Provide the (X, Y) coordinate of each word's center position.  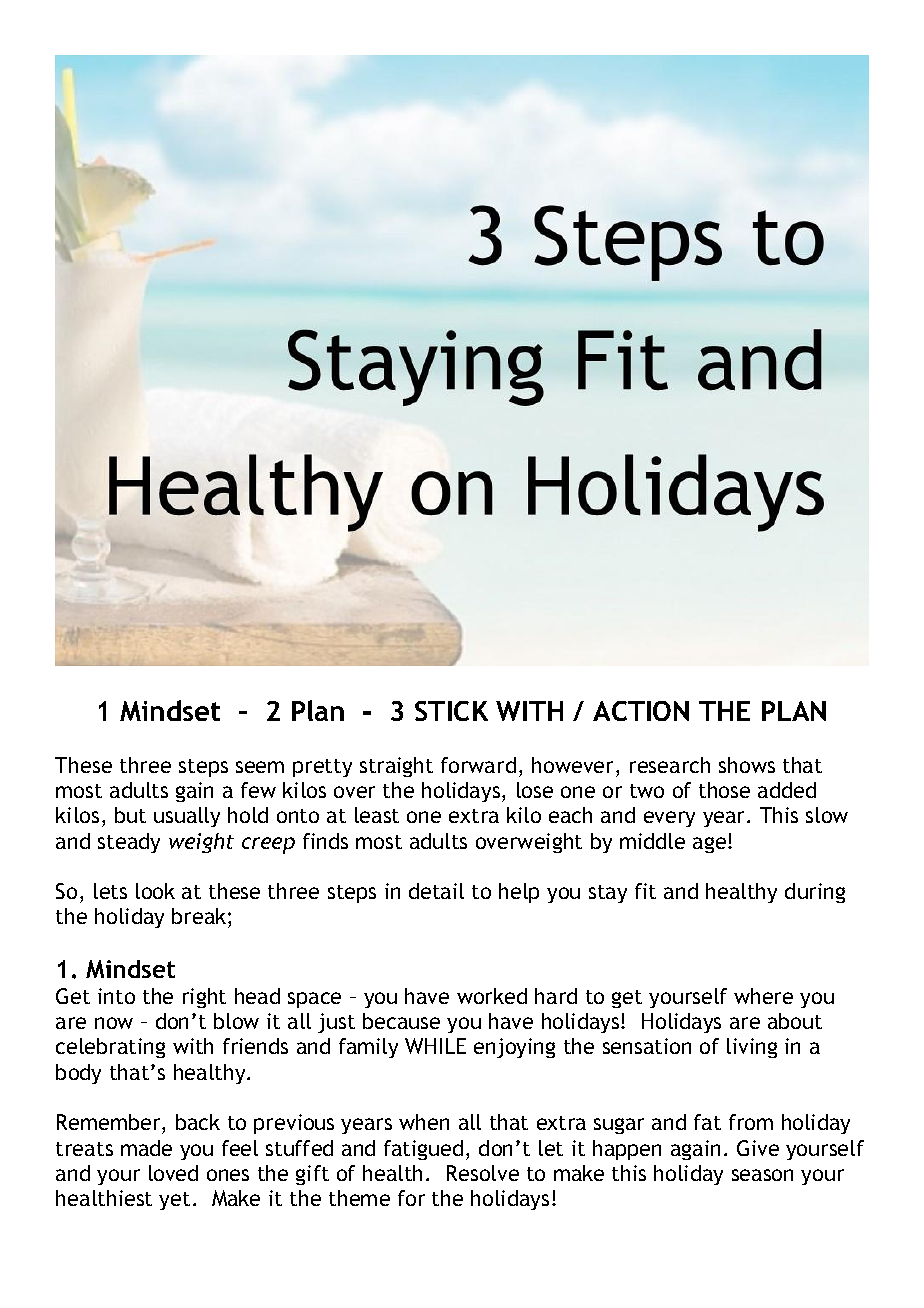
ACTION (641, 711)
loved (173, 1173)
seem (260, 767)
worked (492, 996)
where (763, 996)
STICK (451, 711)
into (116, 996)
